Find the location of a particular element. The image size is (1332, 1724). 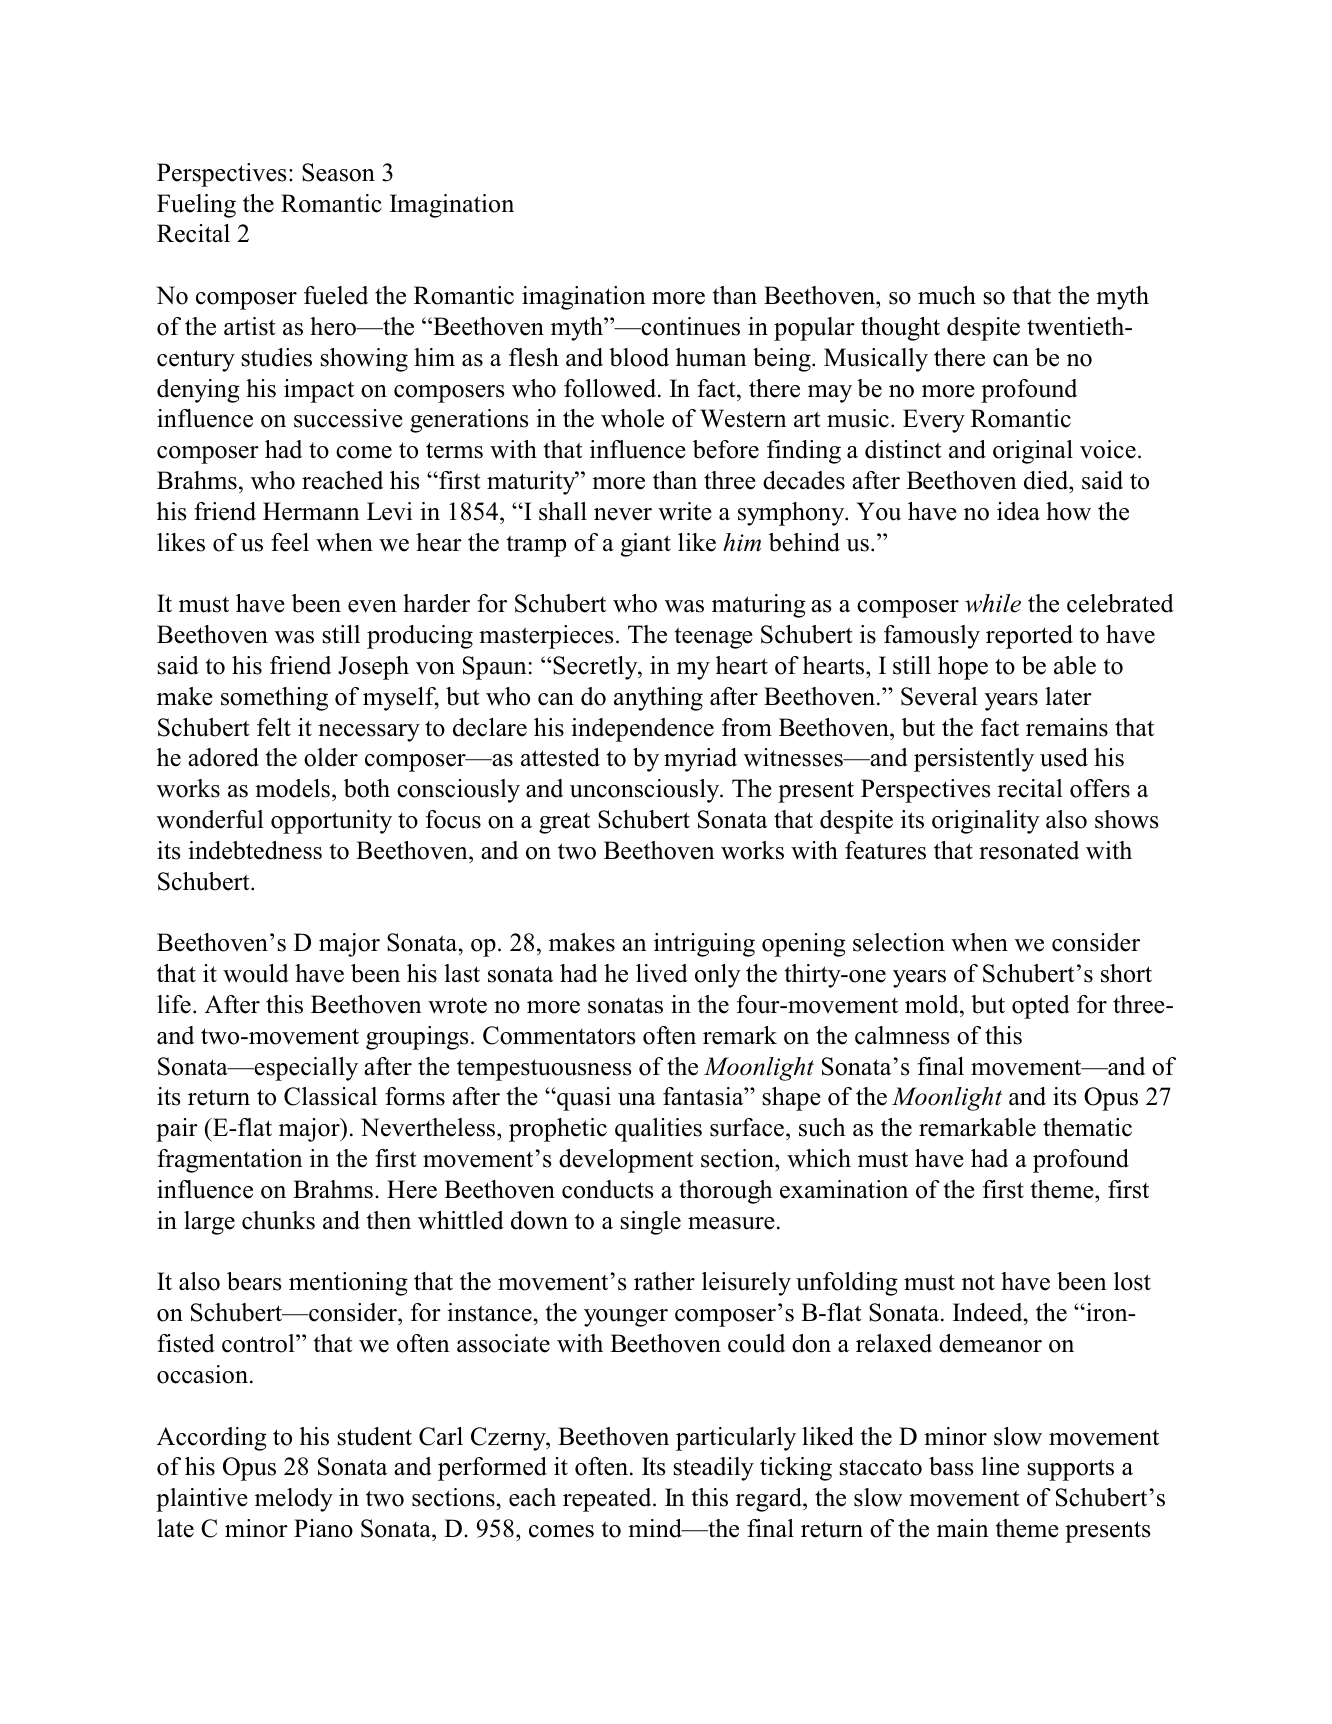

melody is located at coordinates (294, 1500).
